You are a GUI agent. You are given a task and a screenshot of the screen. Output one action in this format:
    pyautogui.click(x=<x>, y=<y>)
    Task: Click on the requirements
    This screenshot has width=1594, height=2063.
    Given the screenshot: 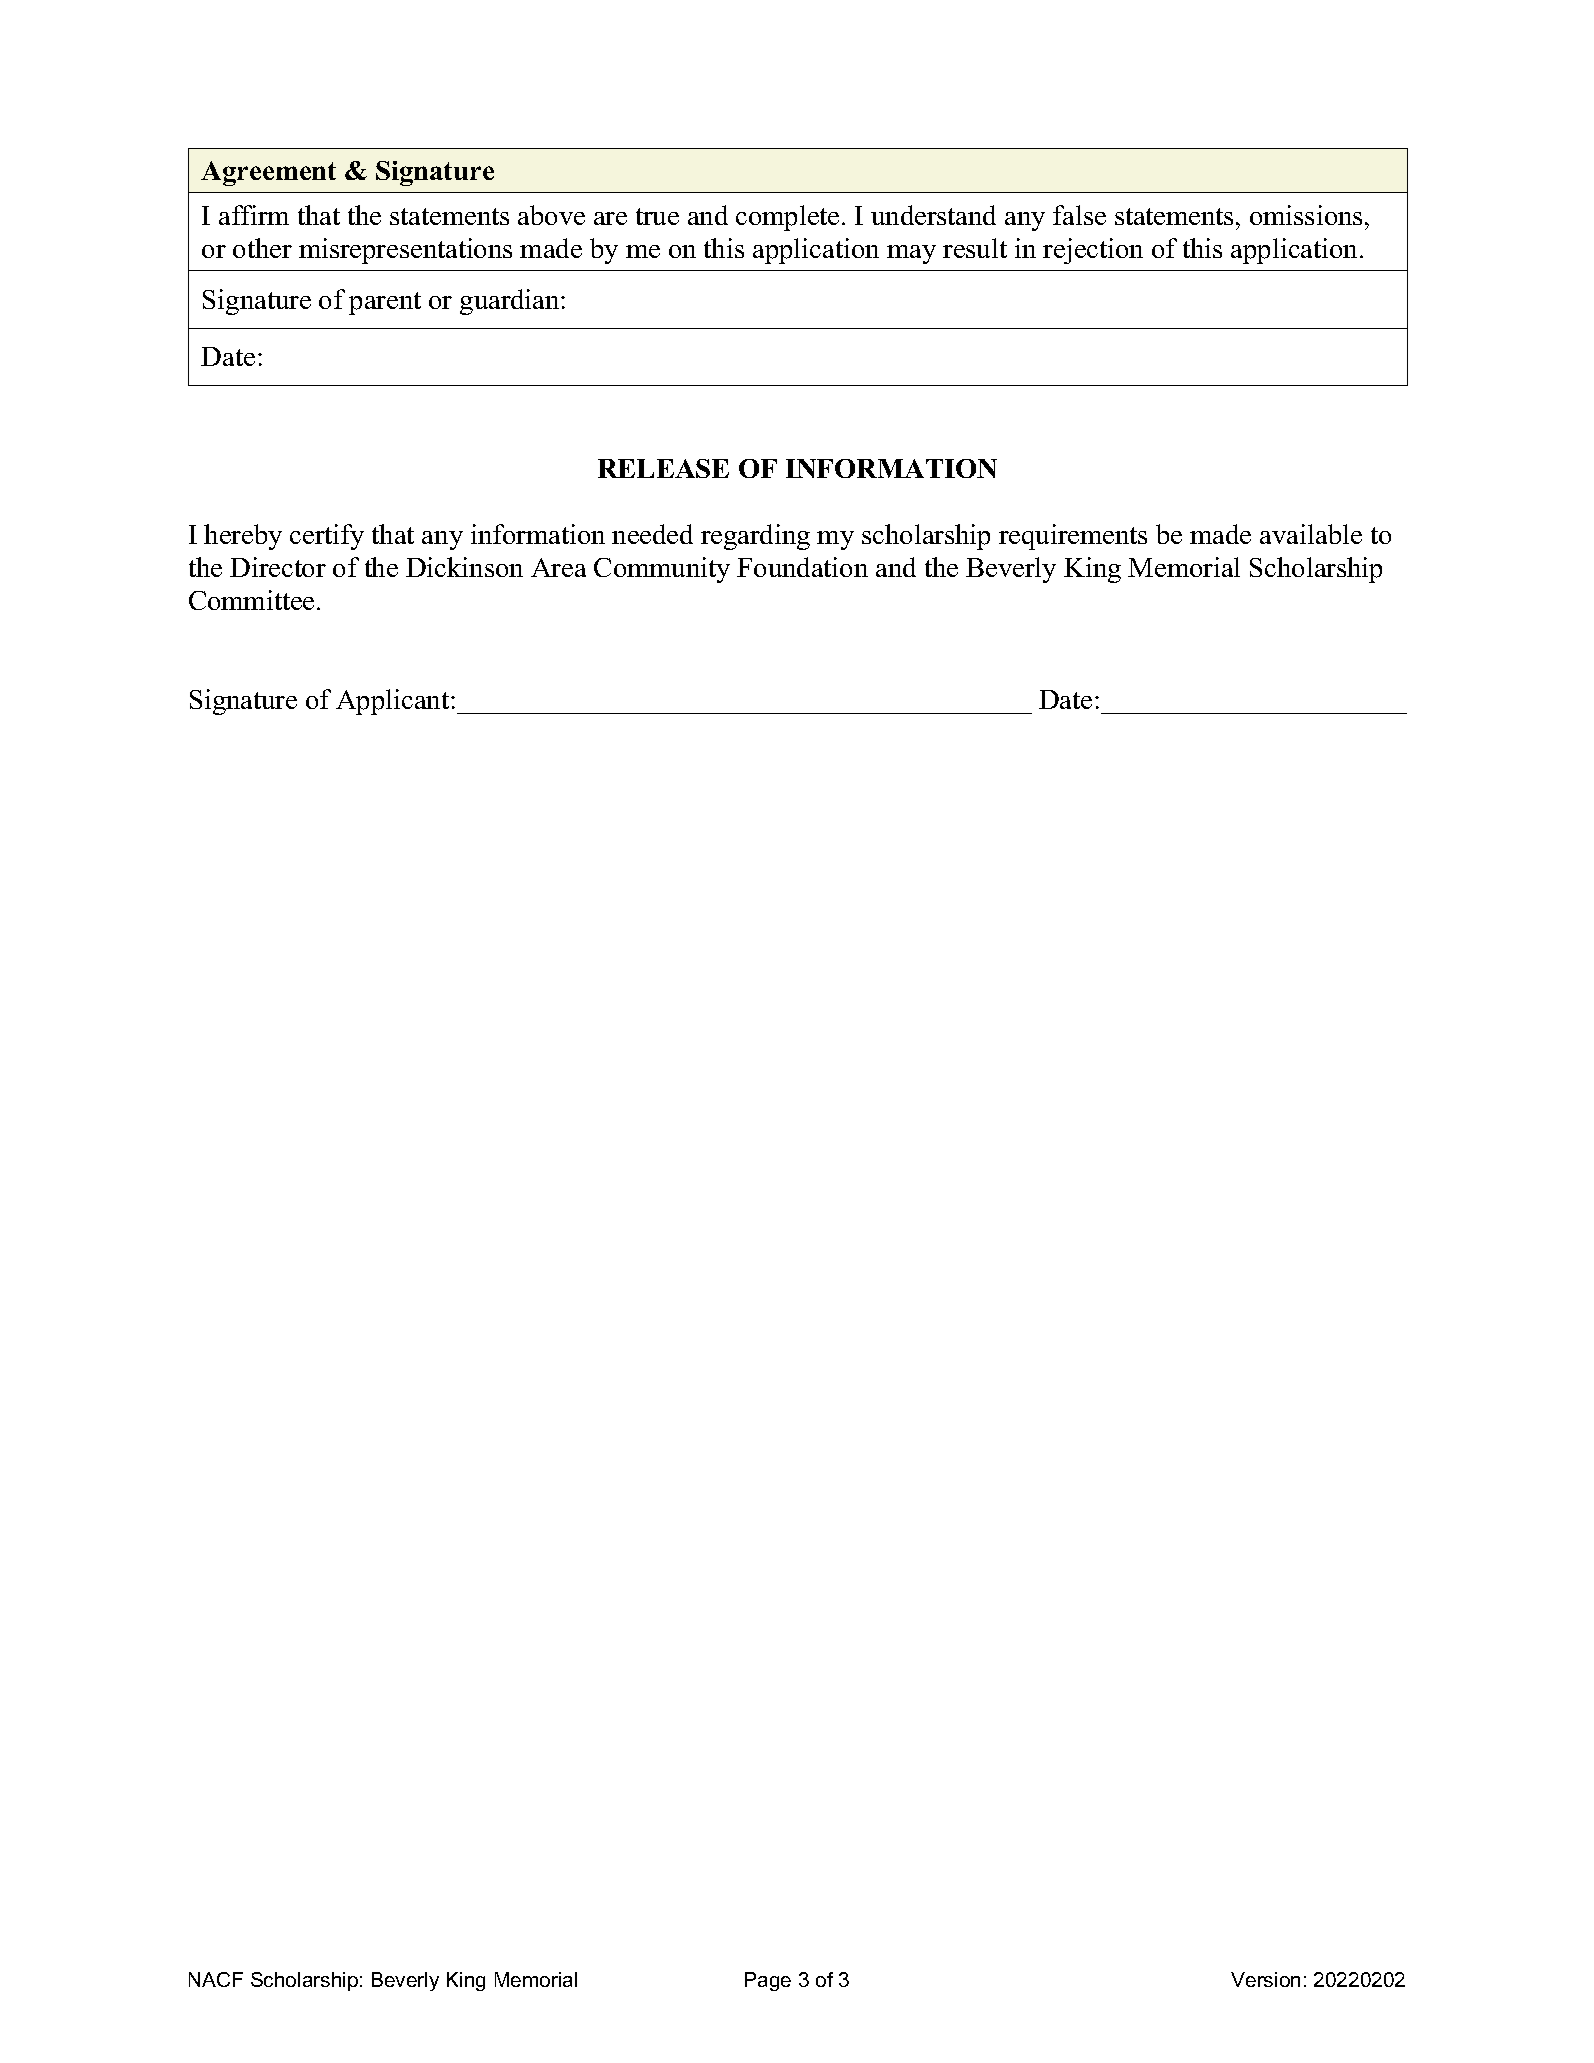 What is the action you would take?
    pyautogui.click(x=1073, y=537)
